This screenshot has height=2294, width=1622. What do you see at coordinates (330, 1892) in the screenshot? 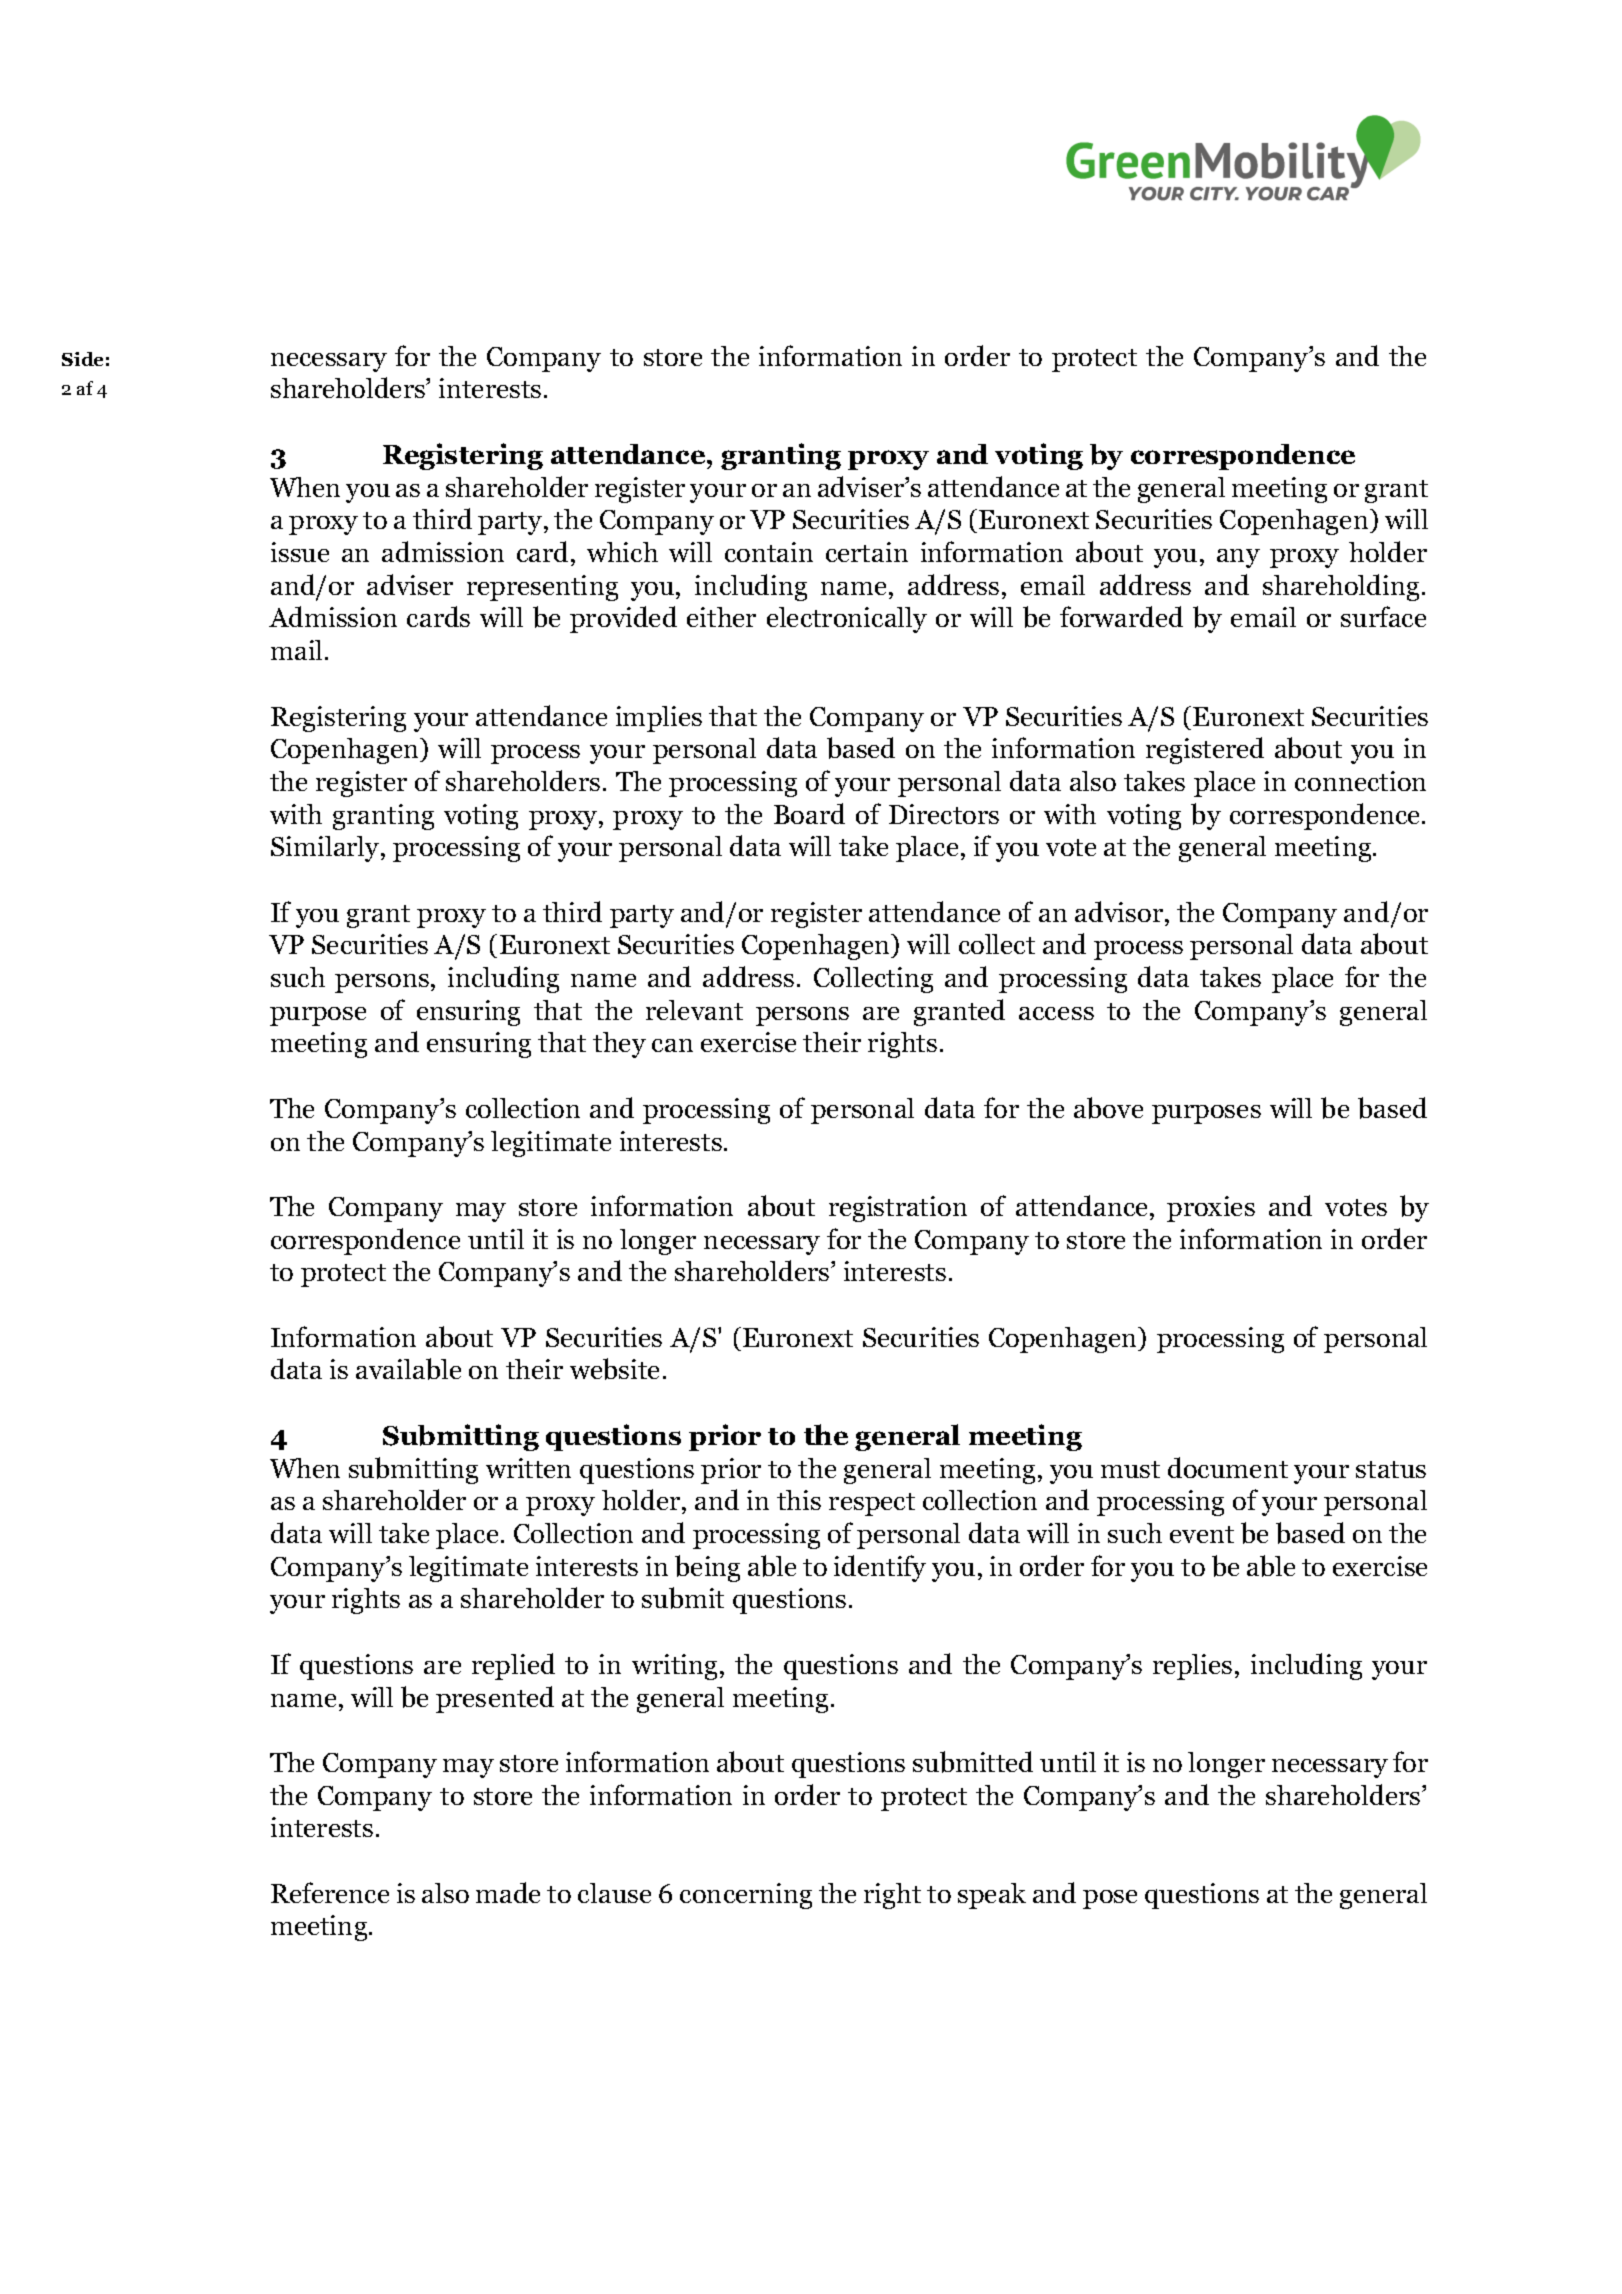
I see `Reference` at bounding box center [330, 1892].
